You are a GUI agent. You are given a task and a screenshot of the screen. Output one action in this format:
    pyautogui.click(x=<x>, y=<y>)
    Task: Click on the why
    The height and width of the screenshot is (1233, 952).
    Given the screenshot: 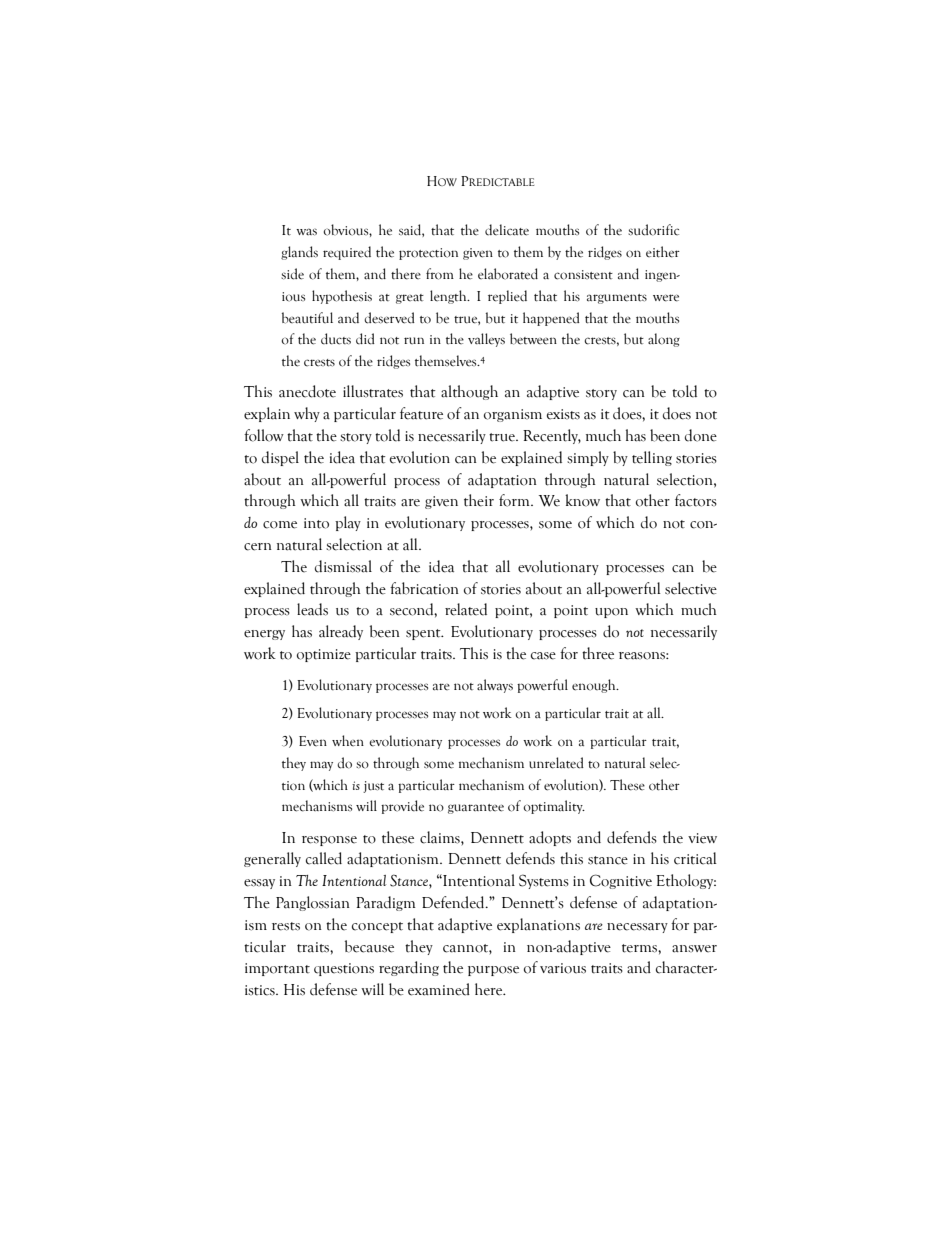 What is the action you would take?
    pyautogui.click(x=307, y=414)
